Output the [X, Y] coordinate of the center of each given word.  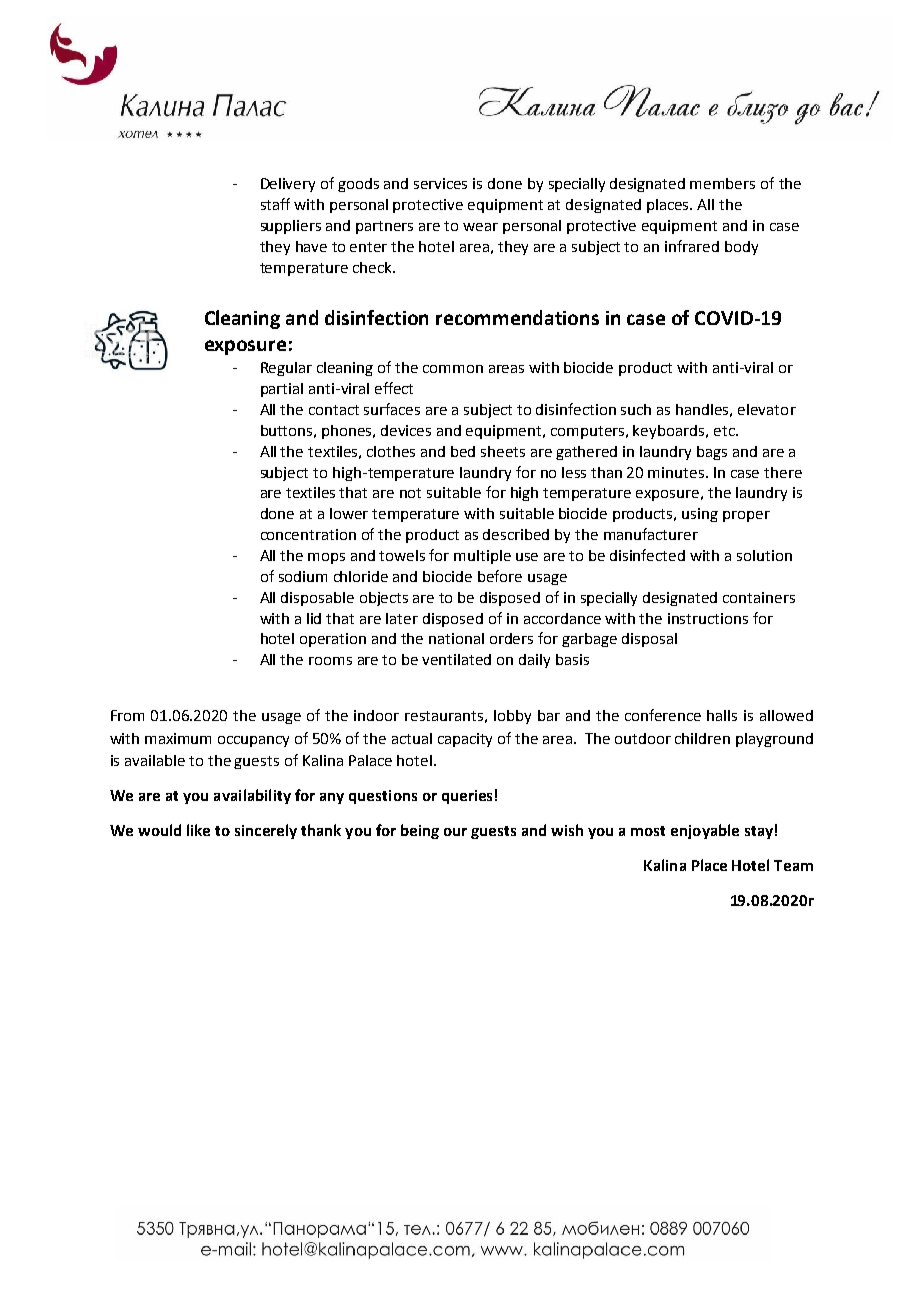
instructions [708, 618]
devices [406, 430]
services [440, 183]
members [722, 183]
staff [275, 204]
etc [725, 431]
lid [314, 618]
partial [282, 390]
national [456, 638]
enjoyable [705, 831]
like [198, 830]
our [455, 832]
